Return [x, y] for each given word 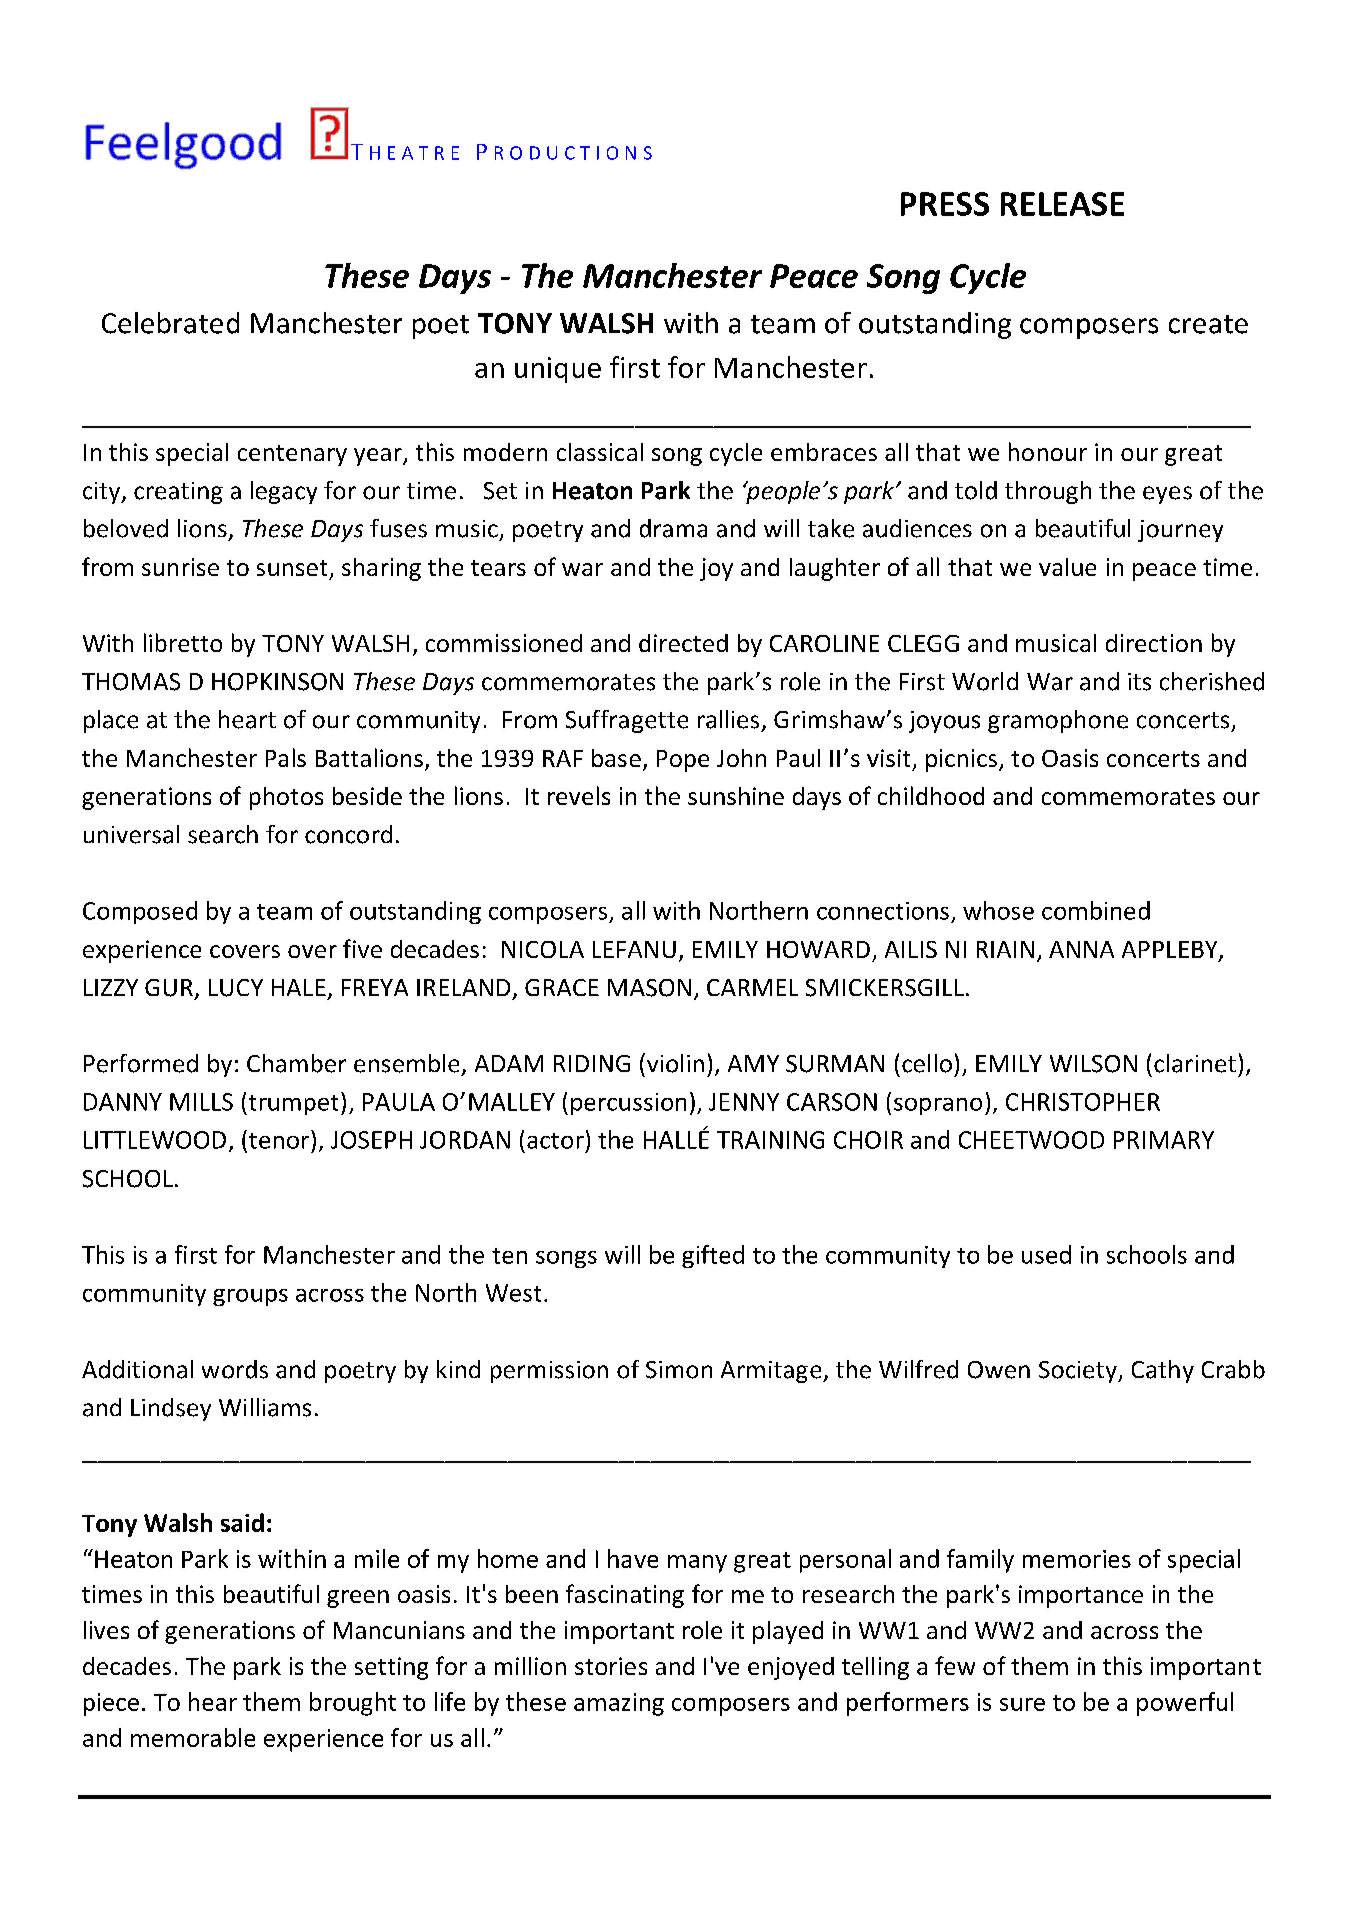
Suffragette [627, 721]
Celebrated [170, 323]
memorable [193, 1737]
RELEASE [1062, 204]
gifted [713, 1256]
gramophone [1058, 721]
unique [558, 370]
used [1046, 1254]
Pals [286, 757]
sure [1022, 1704]
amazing [619, 1704]
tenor [280, 1139]
